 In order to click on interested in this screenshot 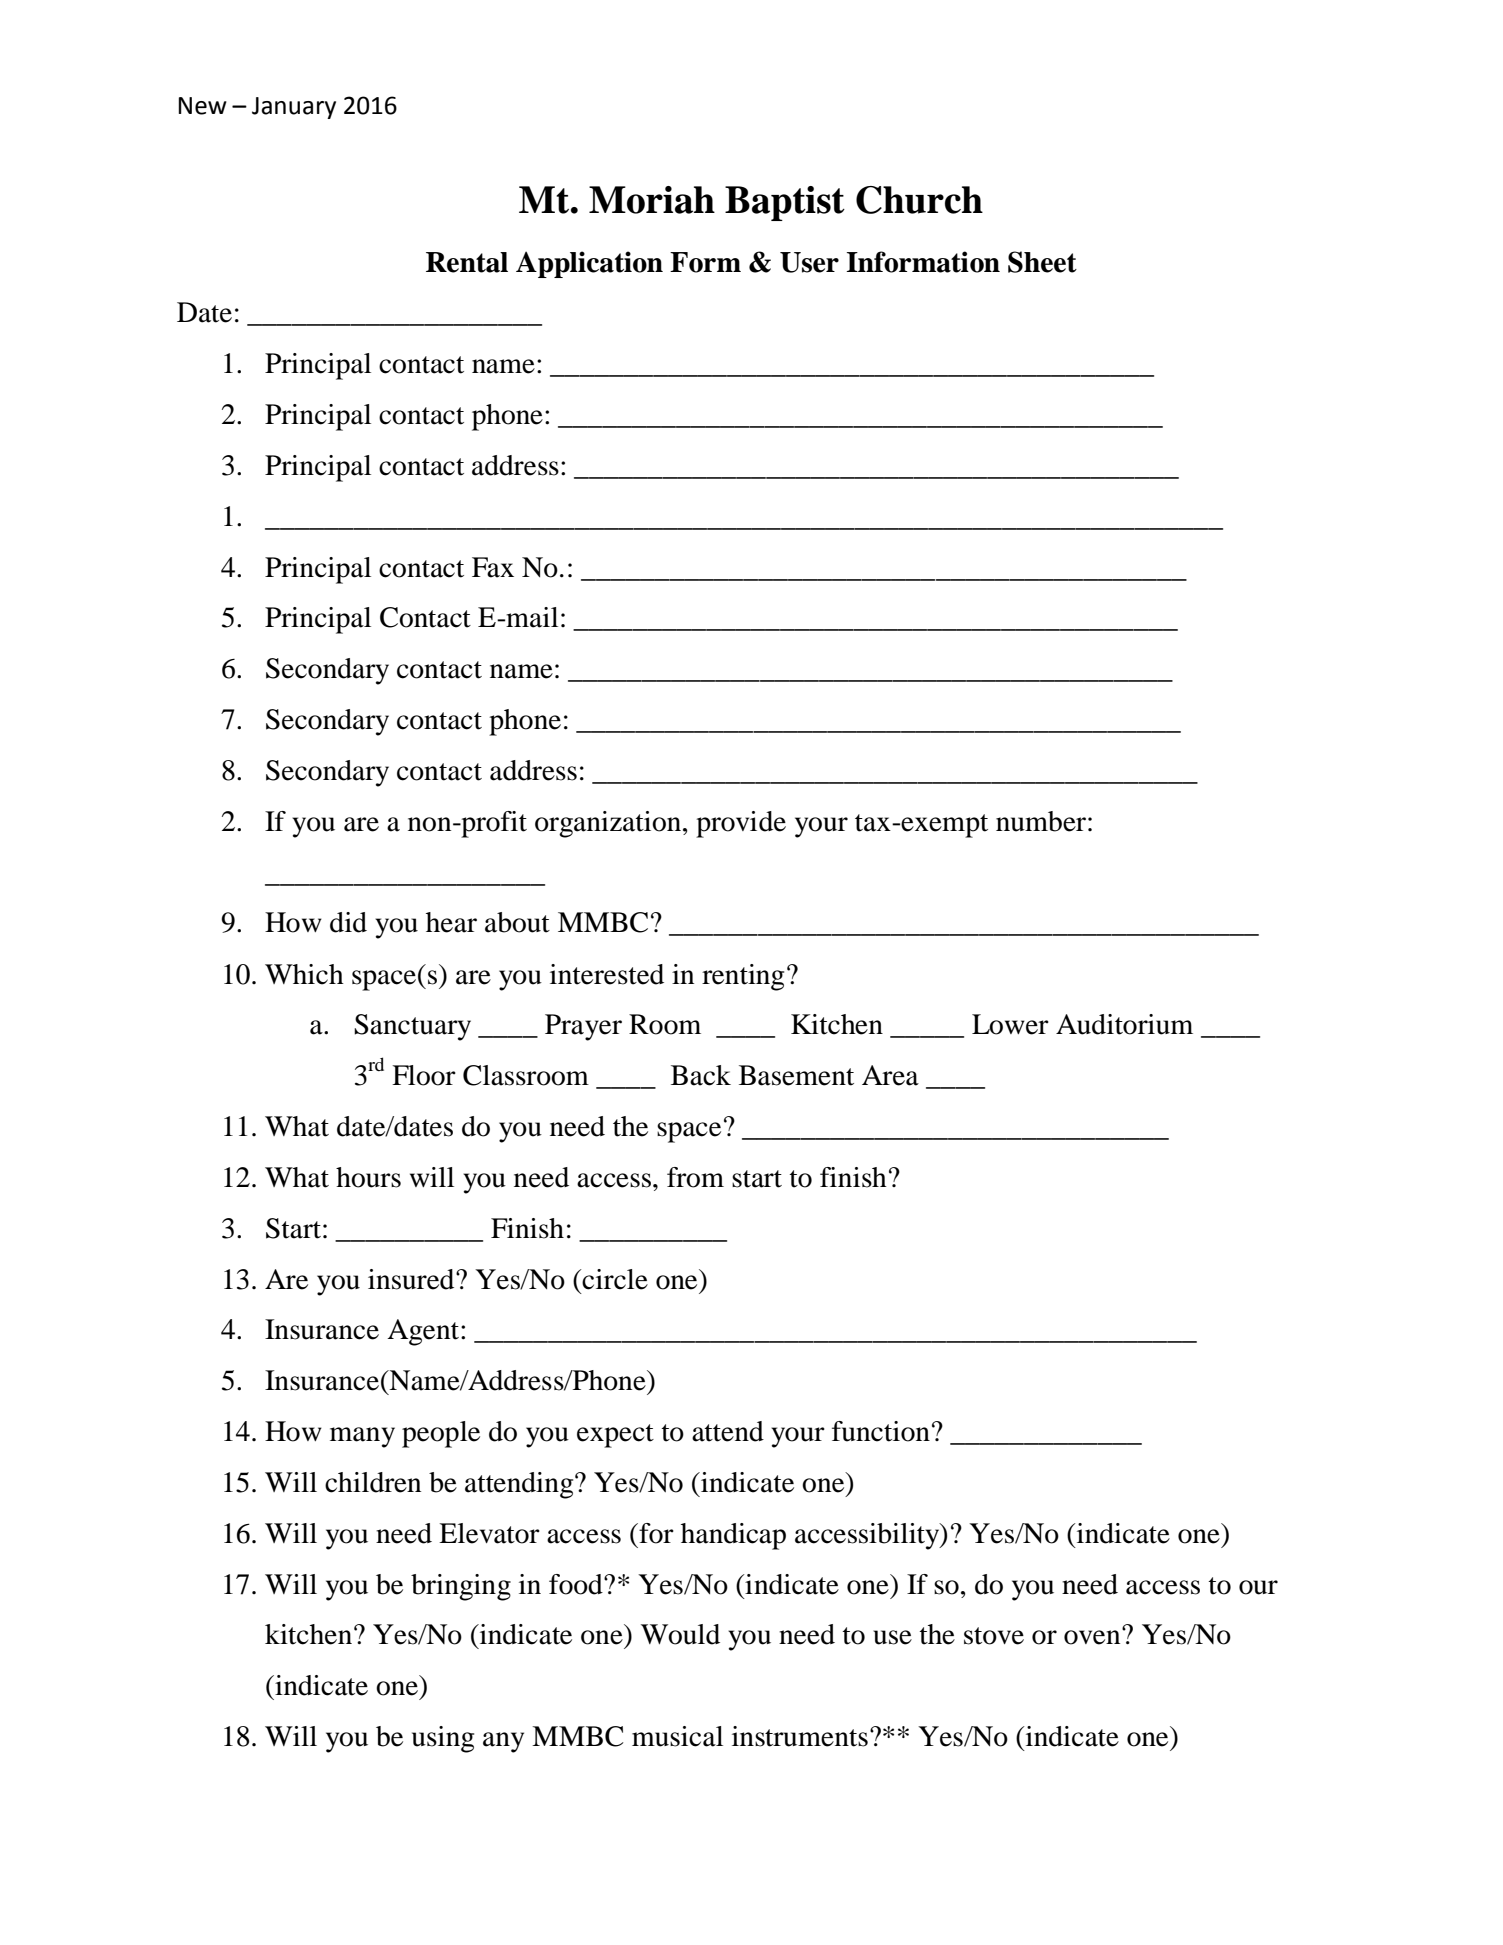, I will do `click(607, 974)`.
